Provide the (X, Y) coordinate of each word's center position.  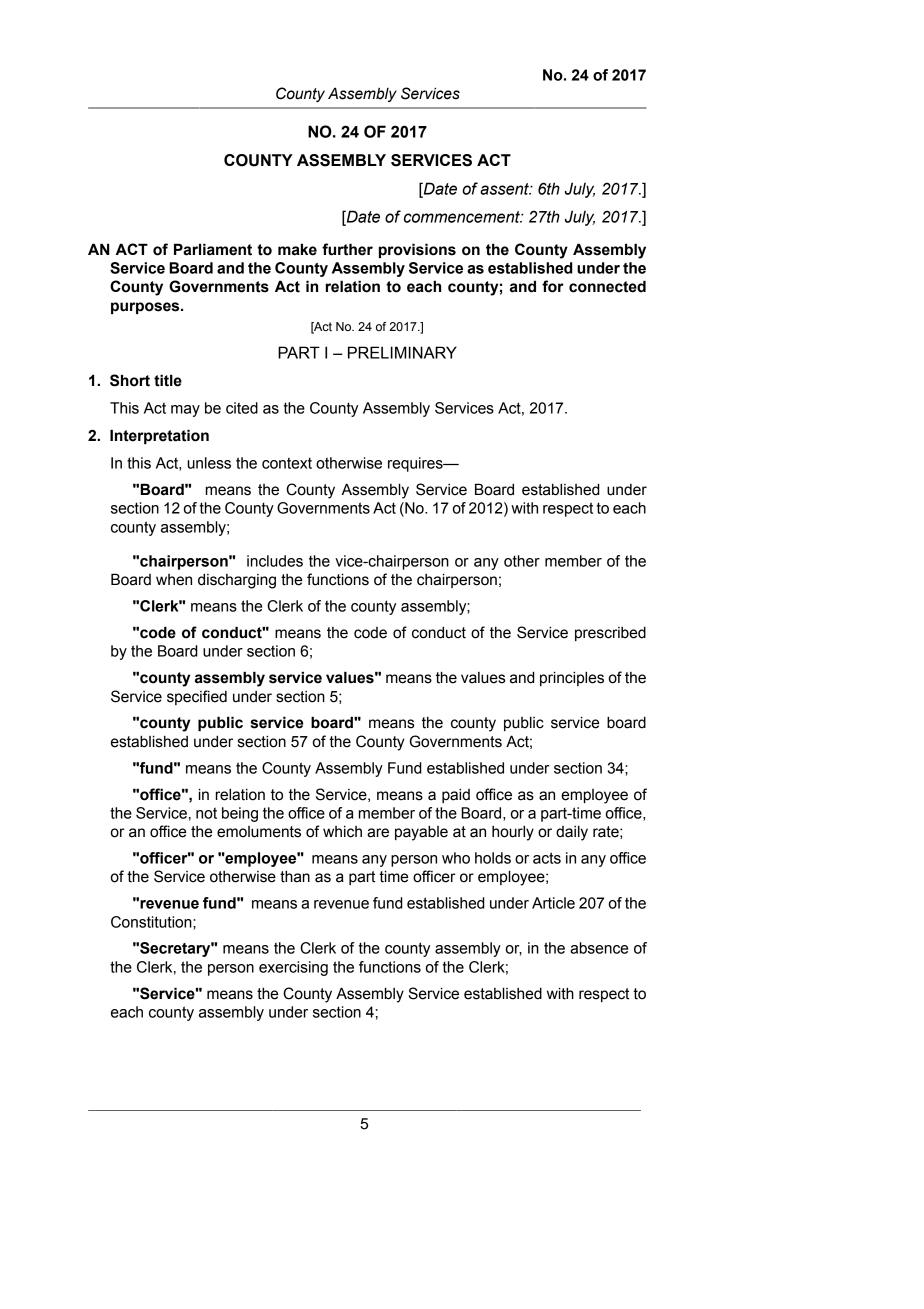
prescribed (610, 634)
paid (456, 796)
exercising (293, 968)
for (553, 286)
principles (572, 678)
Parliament (213, 249)
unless (209, 463)
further (347, 249)
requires (416, 464)
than (295, 877)
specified (197, 697)
